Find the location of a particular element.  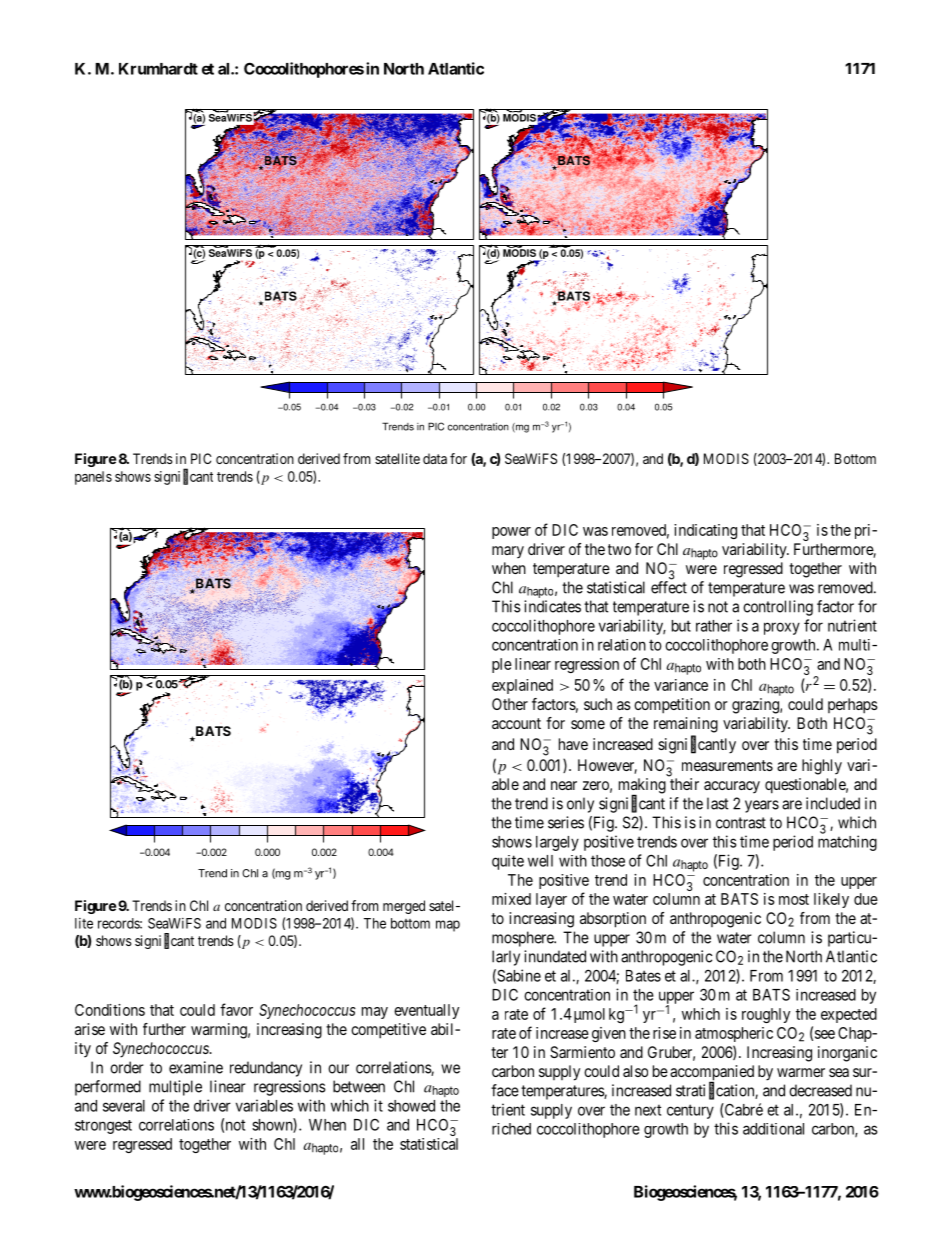

several is located at coordinates (124, 1106).
